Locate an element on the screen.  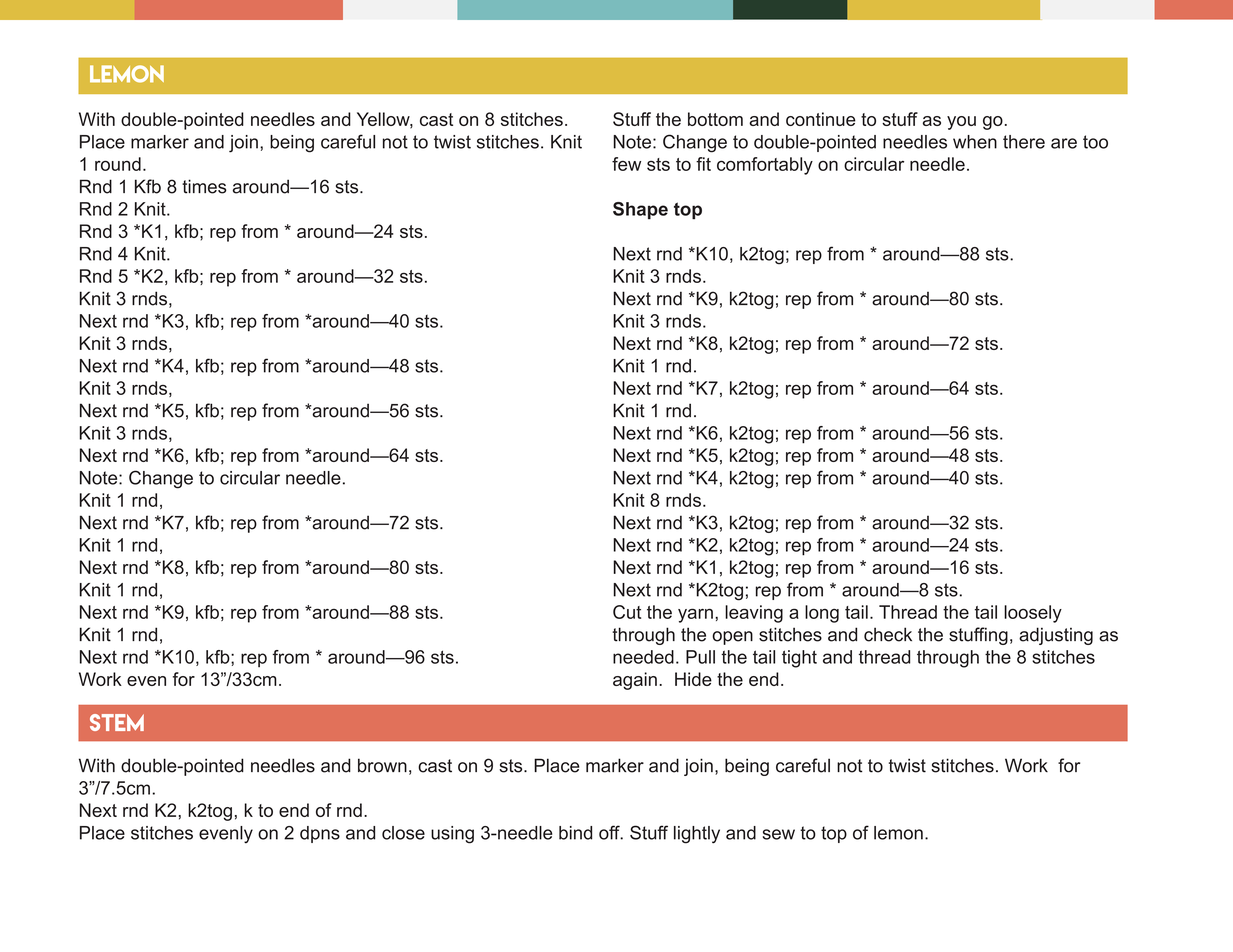
yarn is located at coordinates (695, 615).
